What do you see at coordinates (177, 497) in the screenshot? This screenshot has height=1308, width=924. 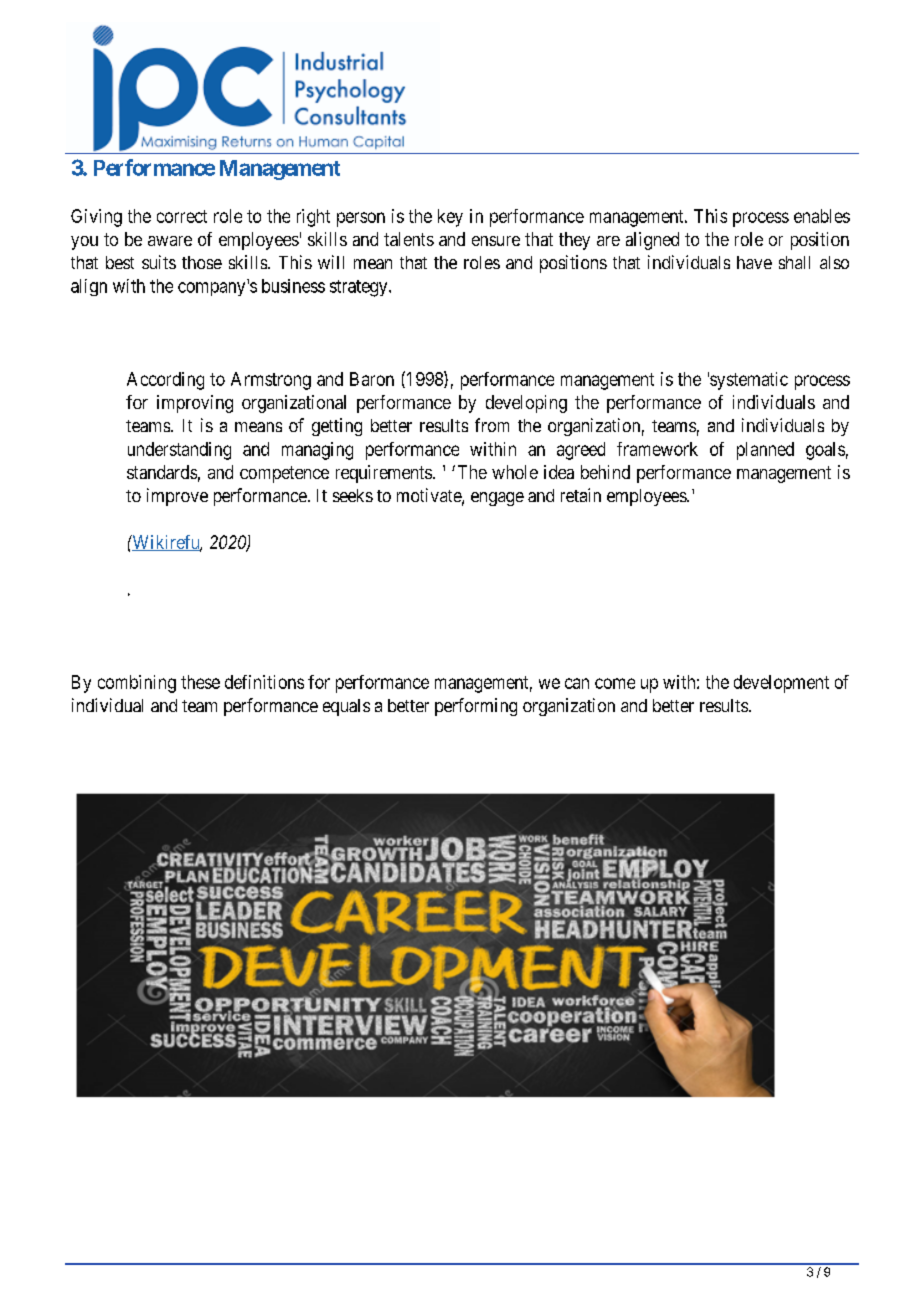 I see `improve` at bounding box center [177, 497].
